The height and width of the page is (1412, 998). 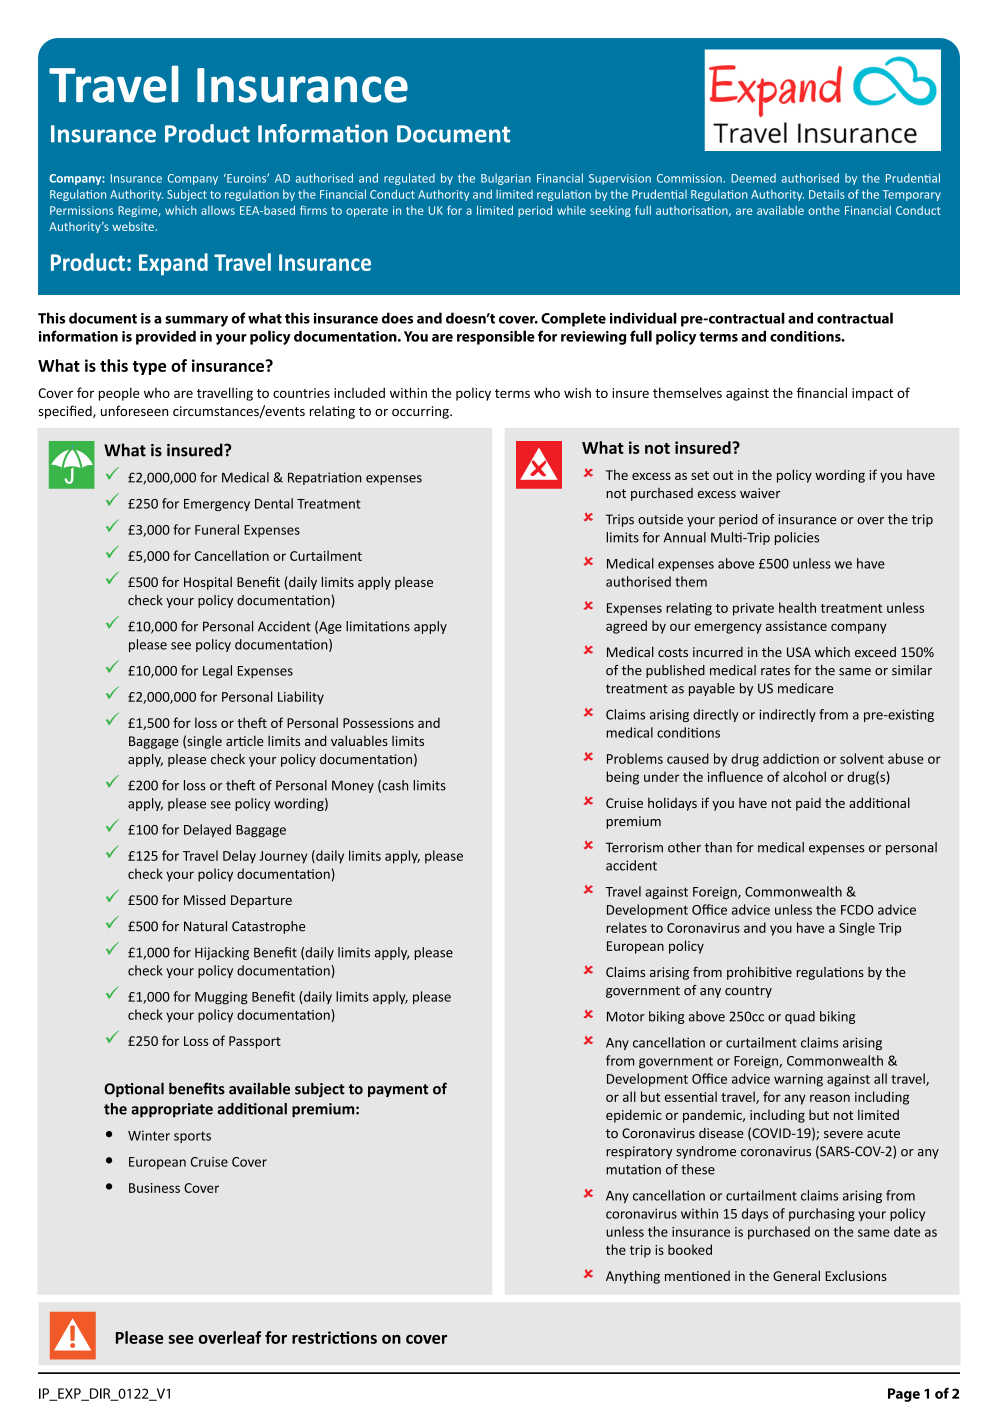 I want to click on being, so click(x=622, y=778).
